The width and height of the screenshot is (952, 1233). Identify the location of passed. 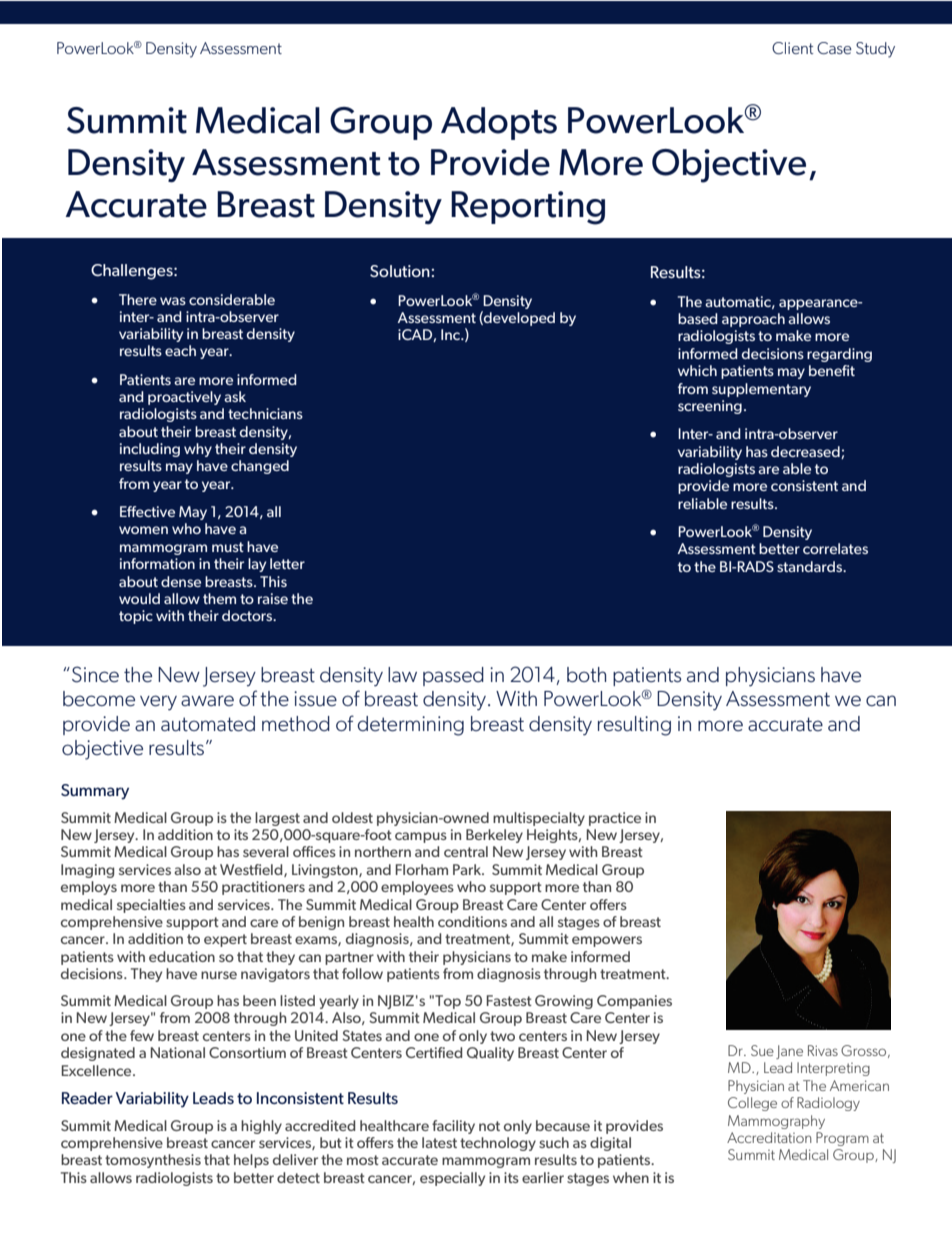
(453, 676).
